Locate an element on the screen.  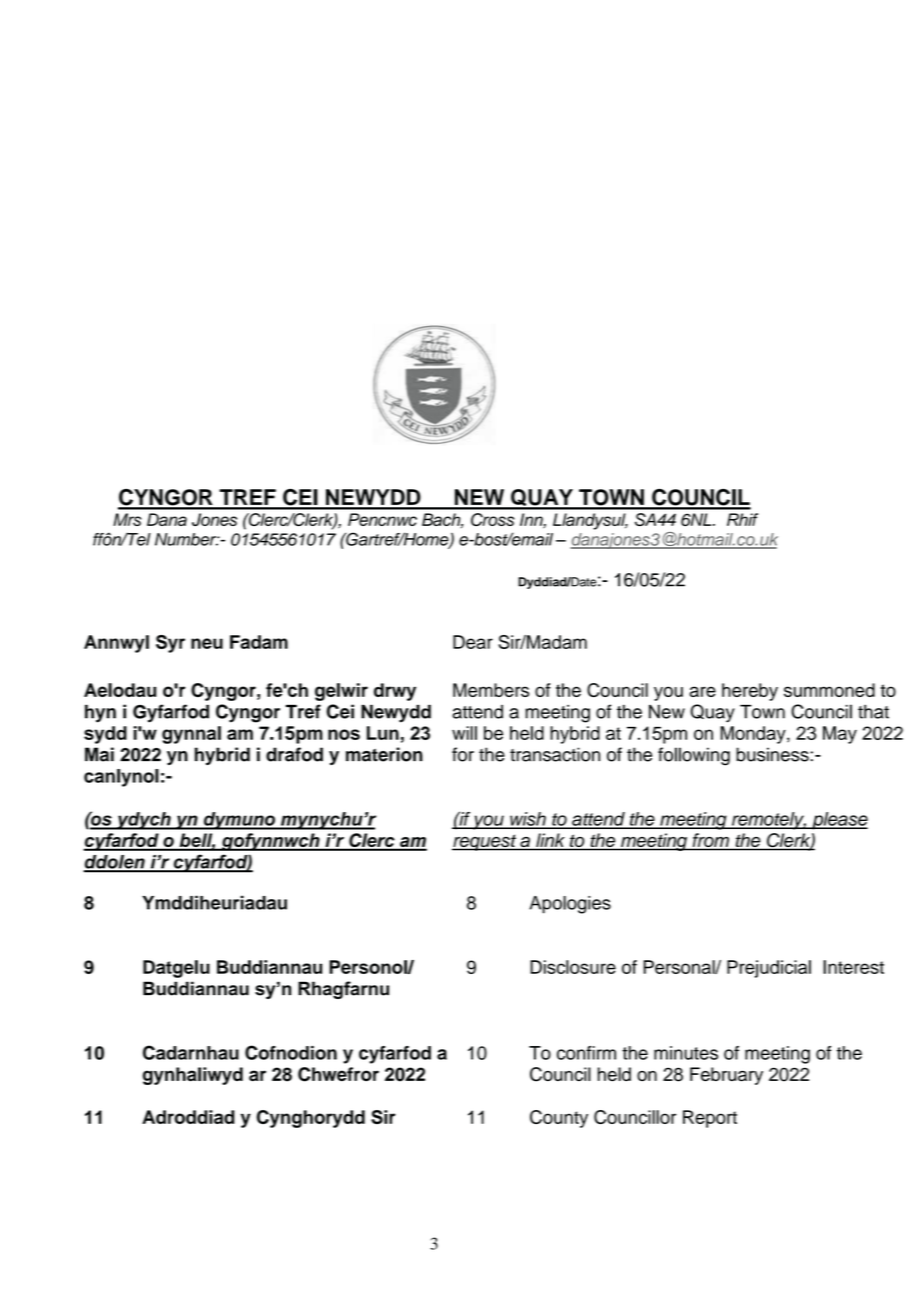
County is located at coordinates (559, 1119).
